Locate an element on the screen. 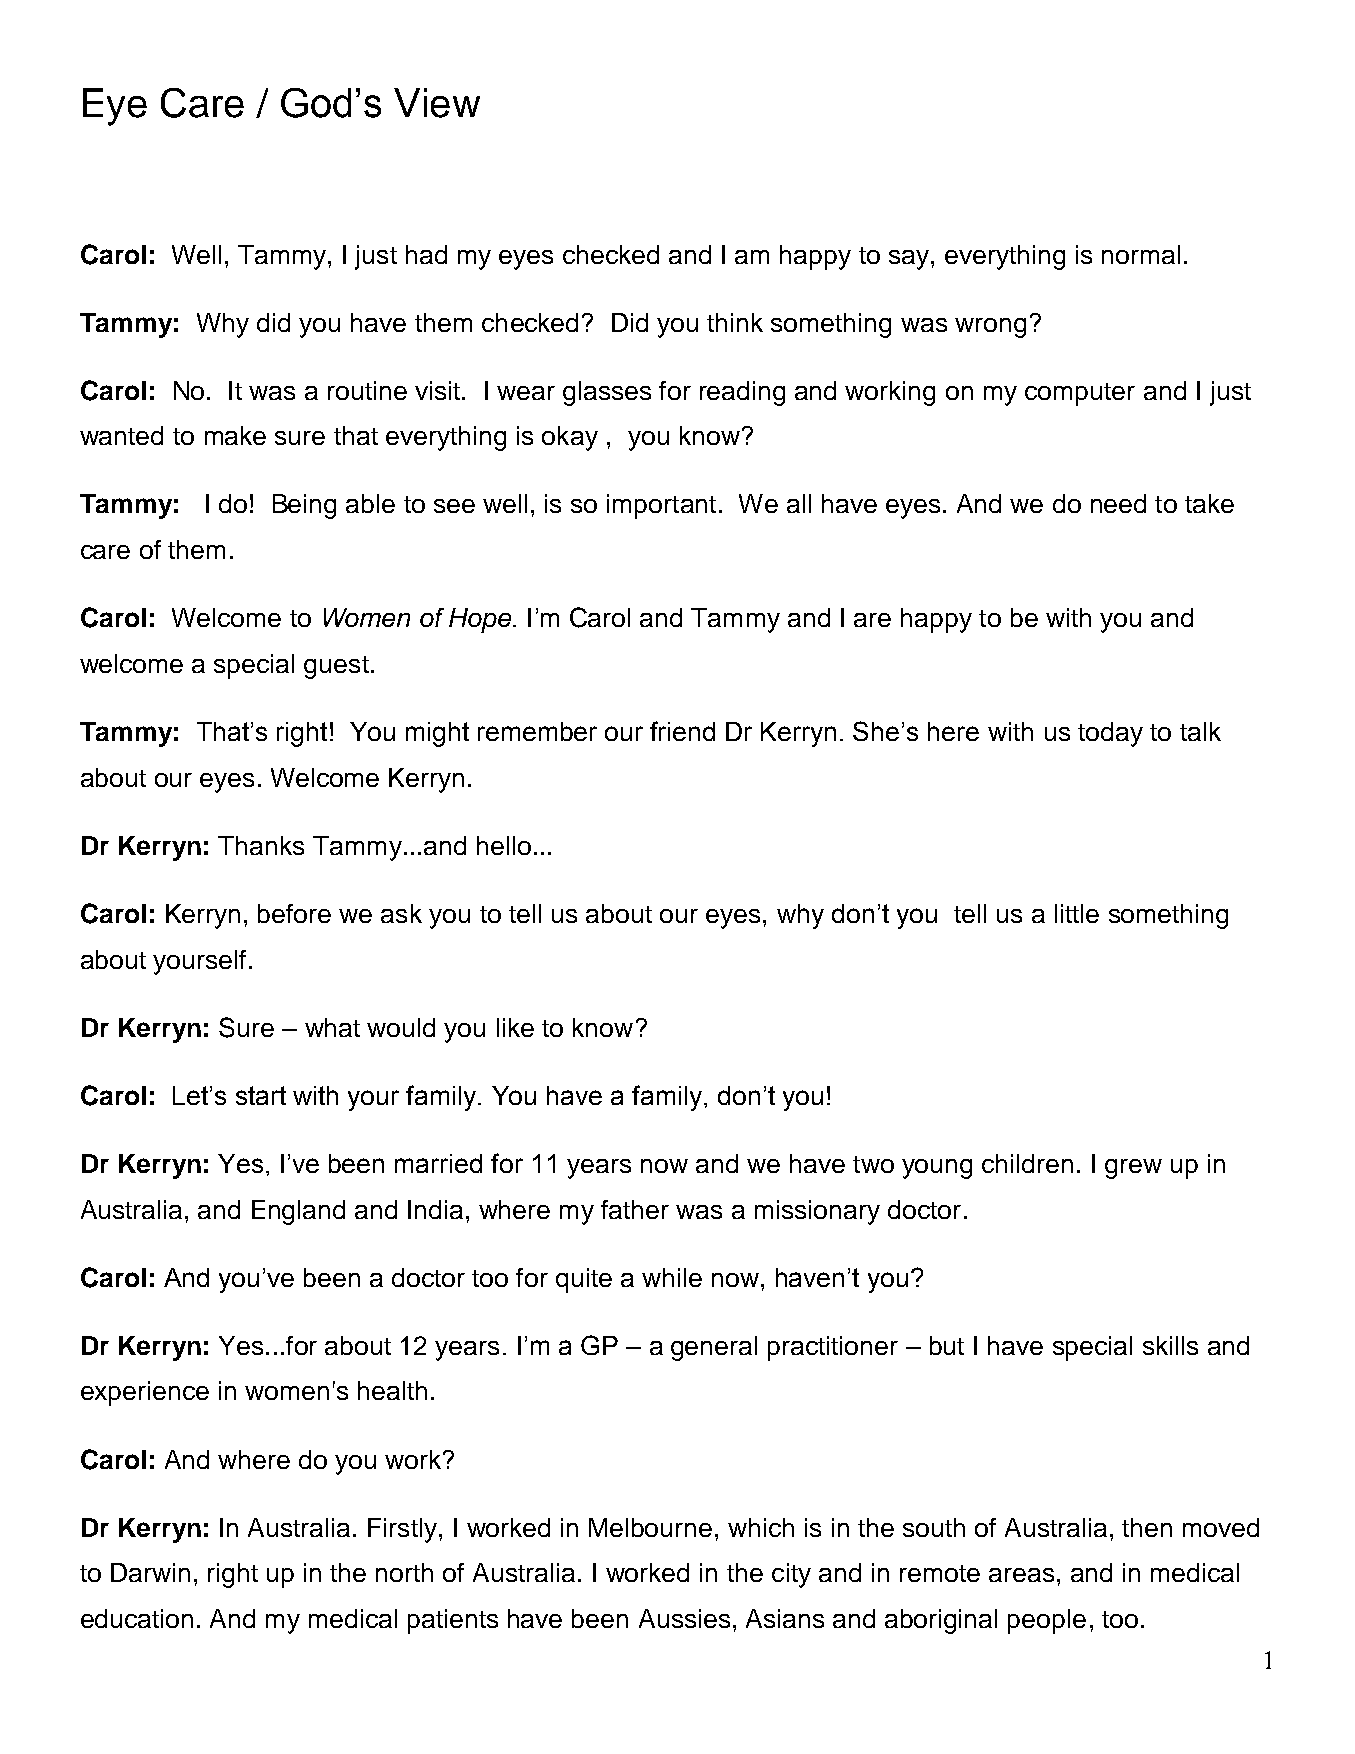 The width and height of the screenshot is (1355, 1754). friend is located at coordinates (682, 731).
